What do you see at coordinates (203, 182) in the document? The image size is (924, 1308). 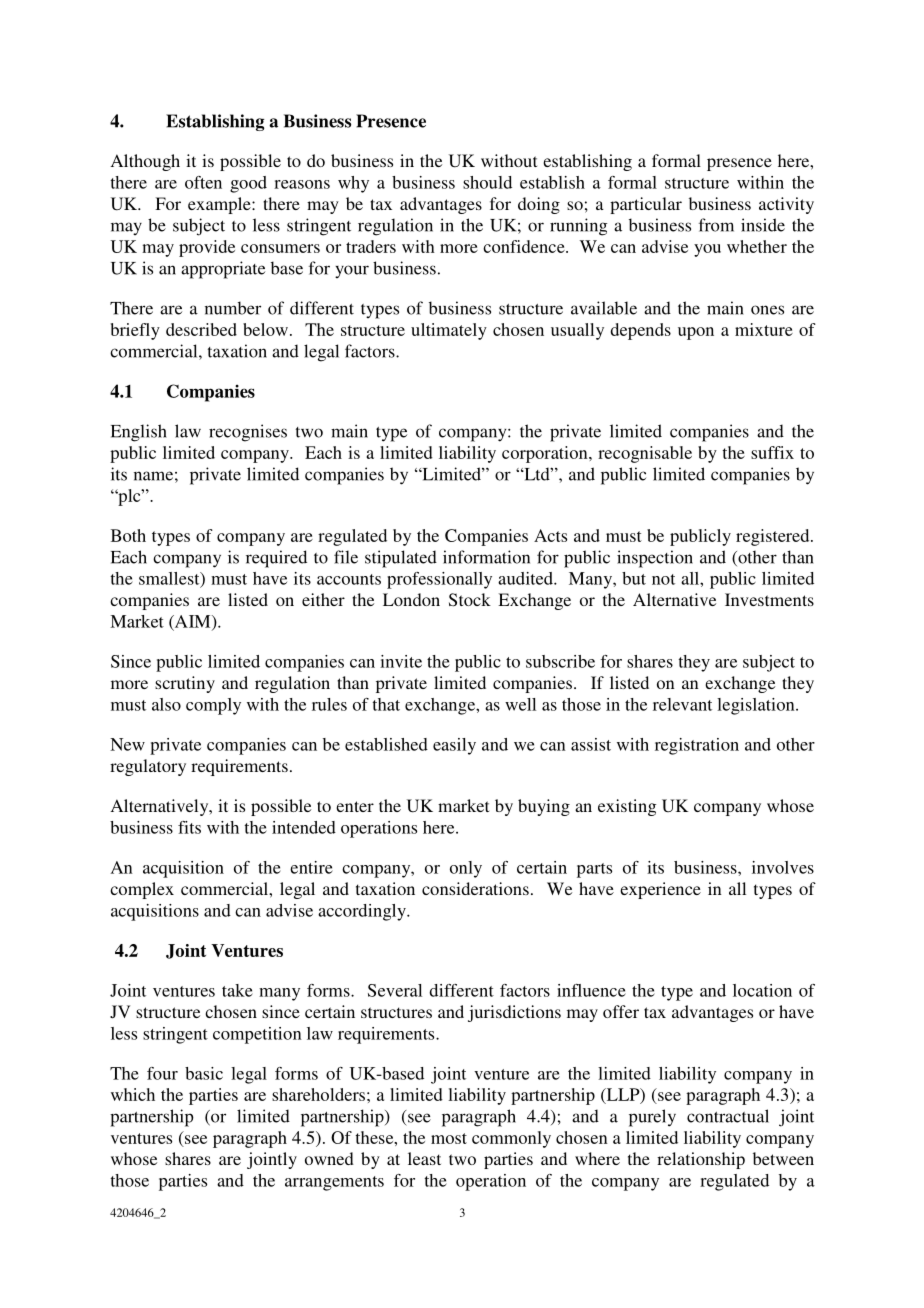 I see `often` at bounding box center [203, 182].
